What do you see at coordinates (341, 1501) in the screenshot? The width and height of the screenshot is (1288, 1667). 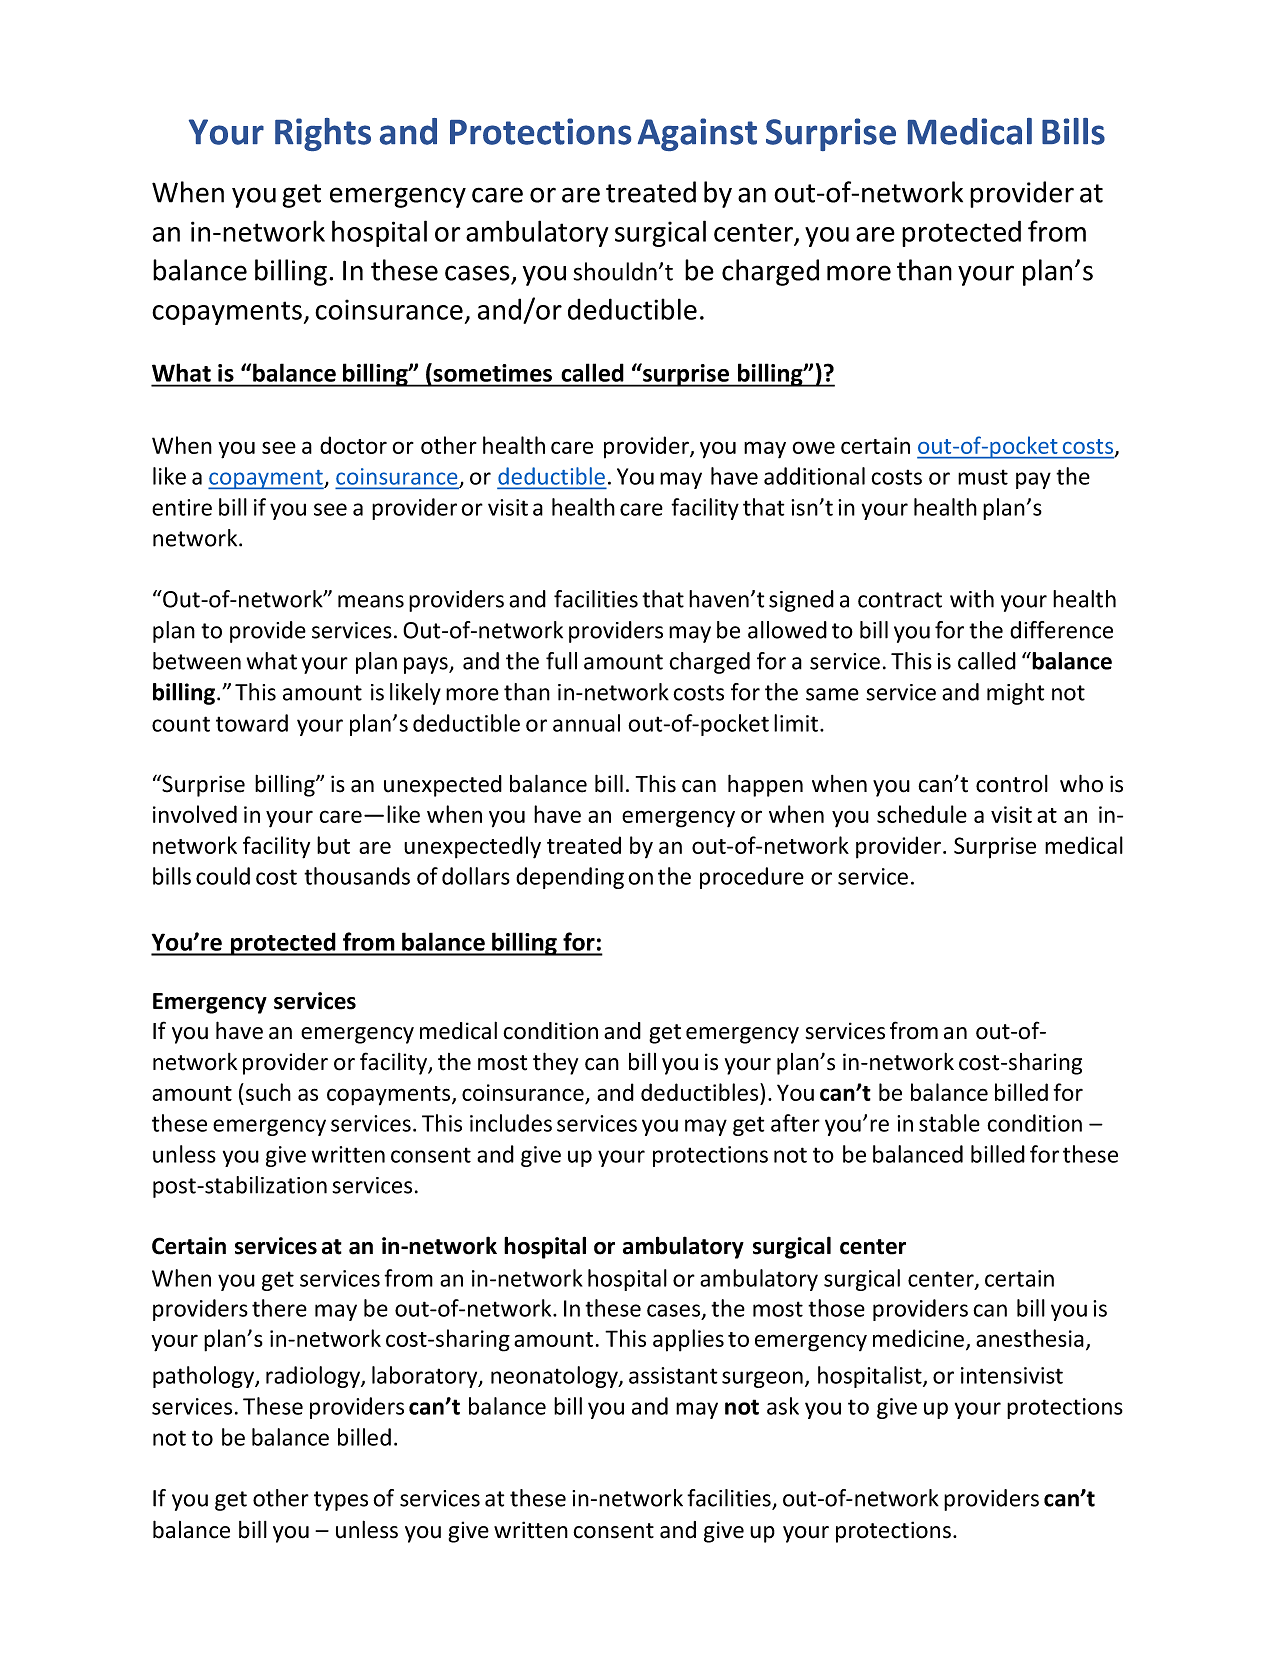 I see `types` at bounding box center [341, 1501].
